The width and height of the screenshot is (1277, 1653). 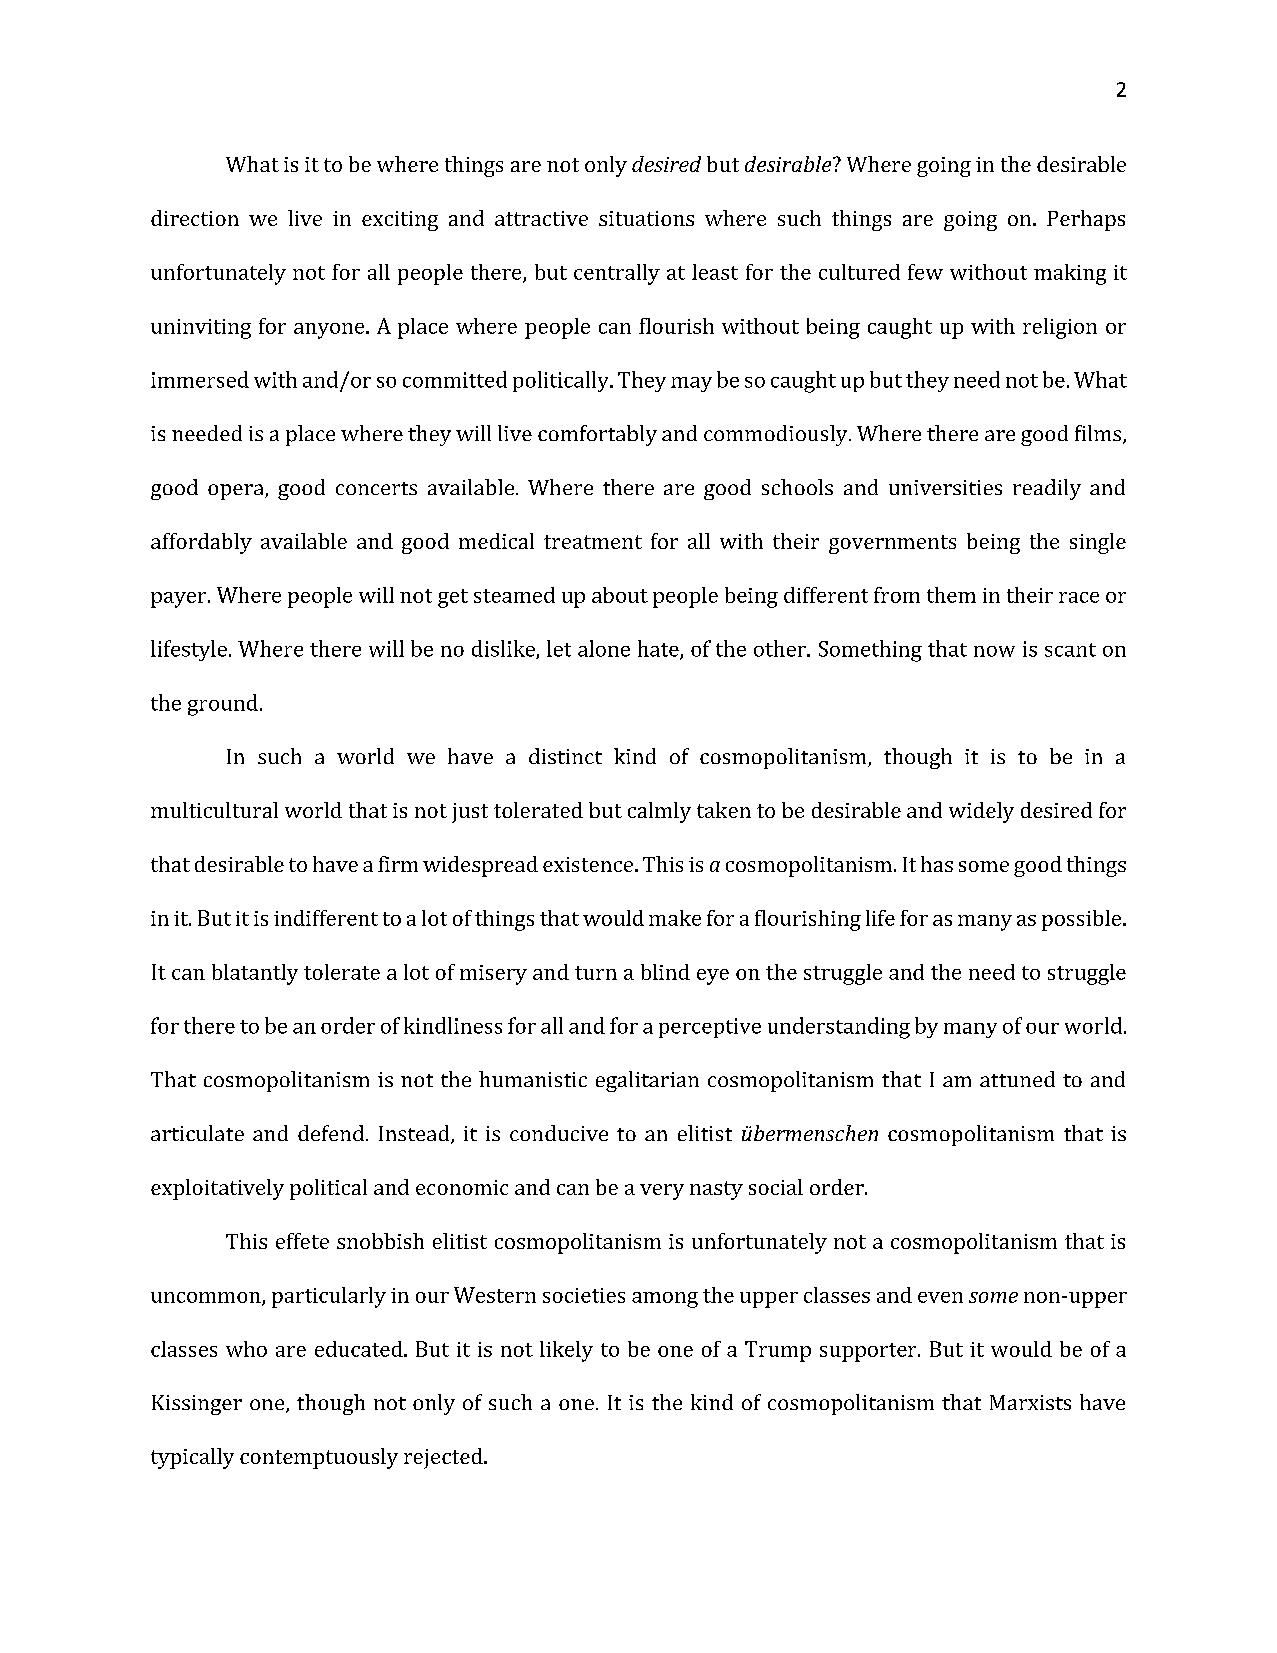 I want to click on centrally, so click(x=617, y=274).
